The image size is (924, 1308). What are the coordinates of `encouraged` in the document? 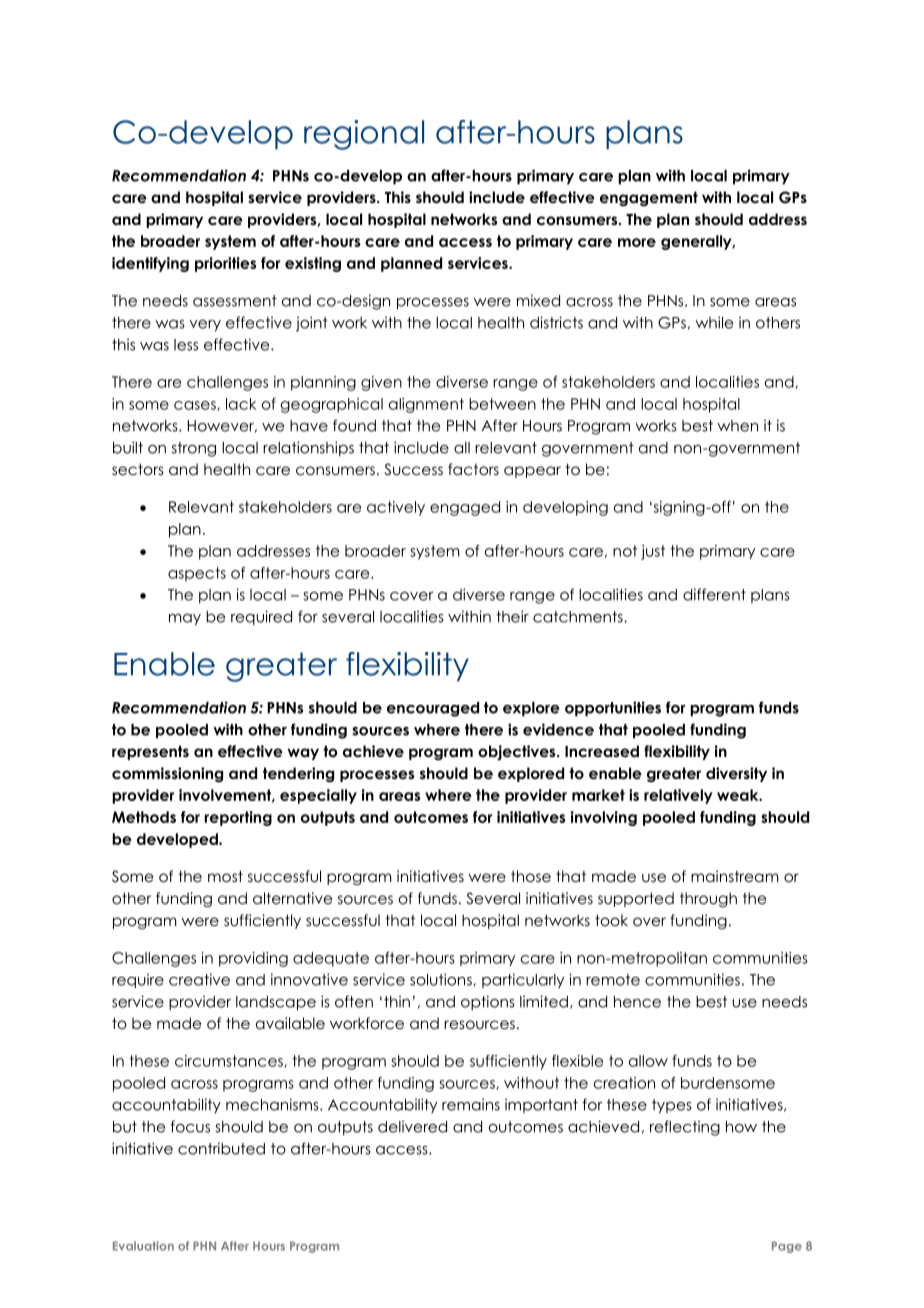 It's located at (433, 709).
